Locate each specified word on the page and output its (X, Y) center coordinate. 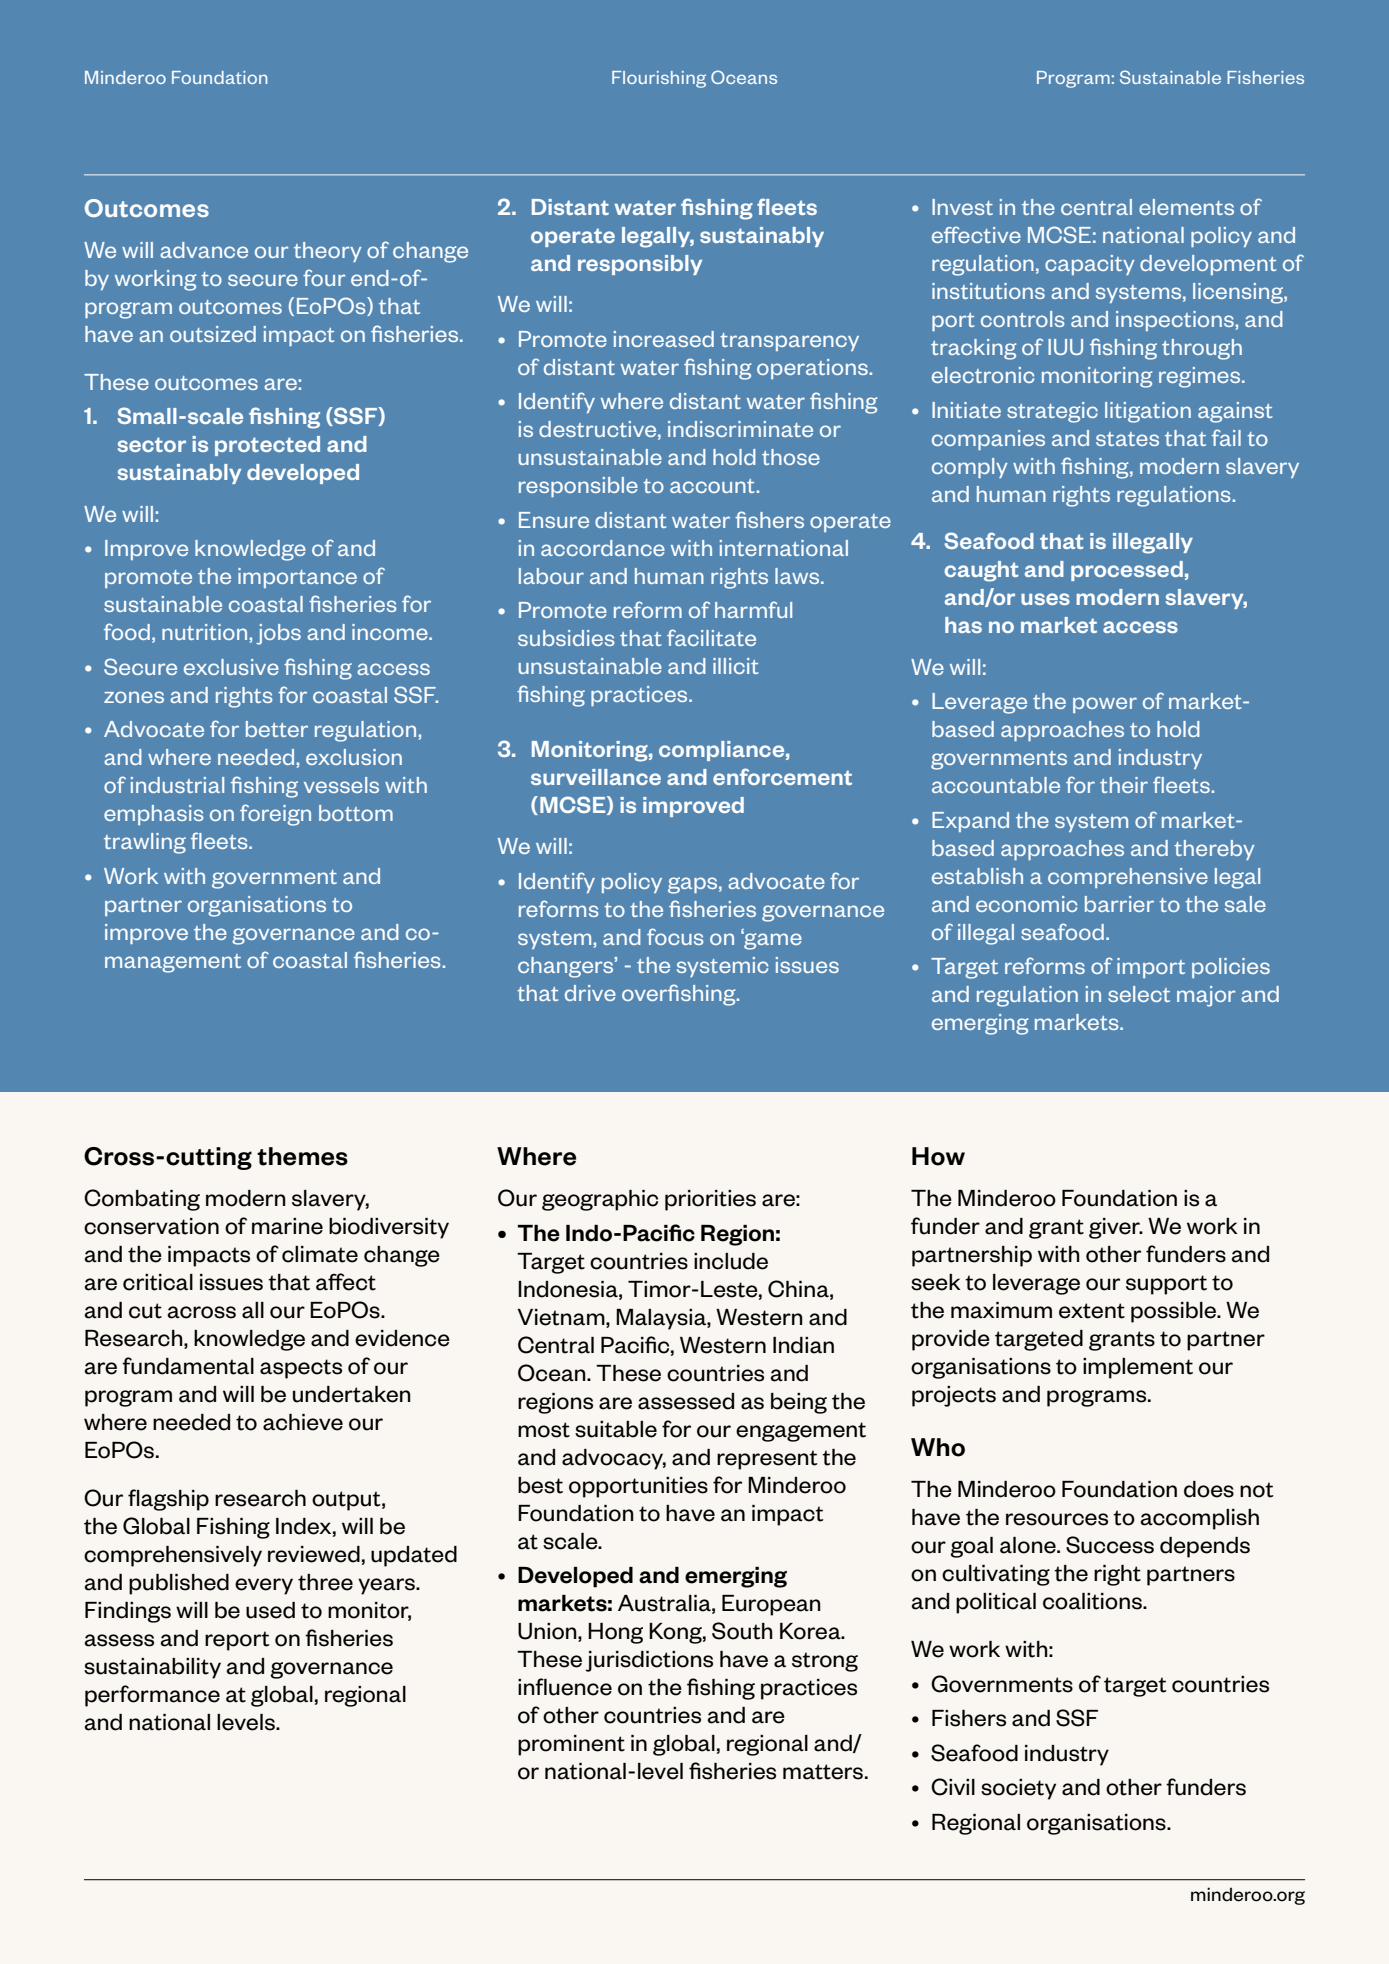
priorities (710, 1200)
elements (1186, 207)
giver (1115, 1228)
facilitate (711, 637)
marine (287, 1226)
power (1105, 705)
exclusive (231, 667)
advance (204, 250)
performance (152, 1696)
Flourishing (659, 79)
